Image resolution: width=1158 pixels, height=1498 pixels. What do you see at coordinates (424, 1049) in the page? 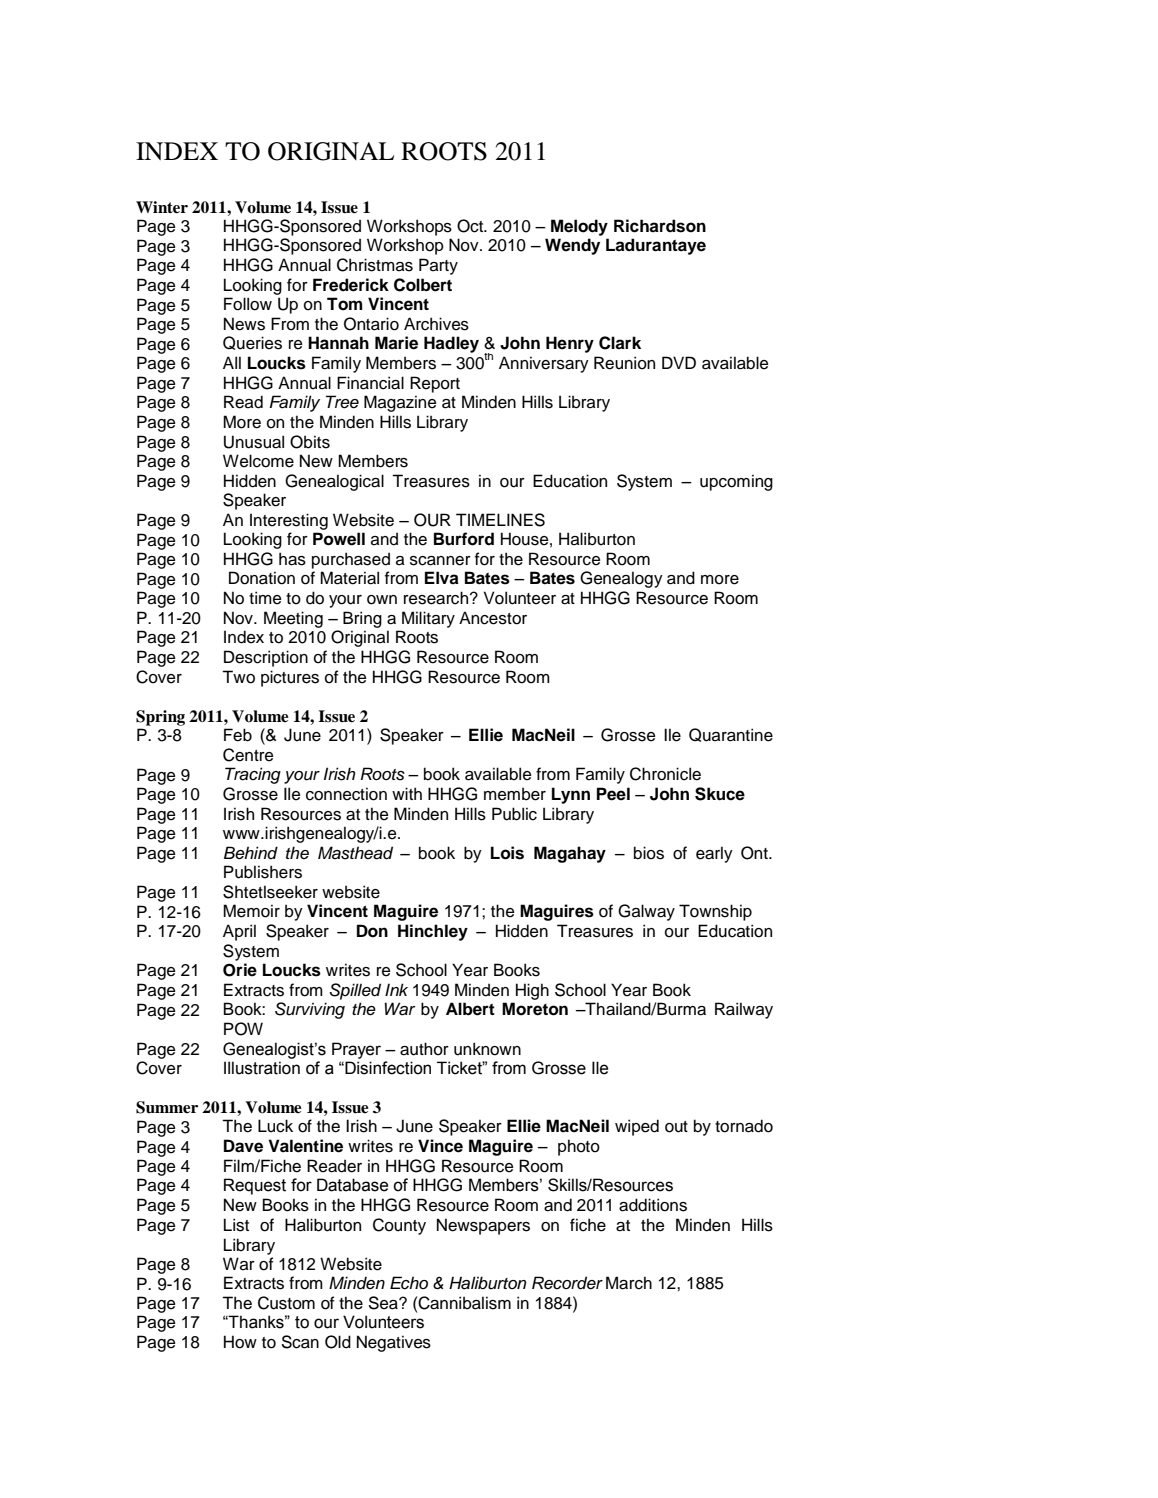
I see `author` at bounding box center [424, 1049].
